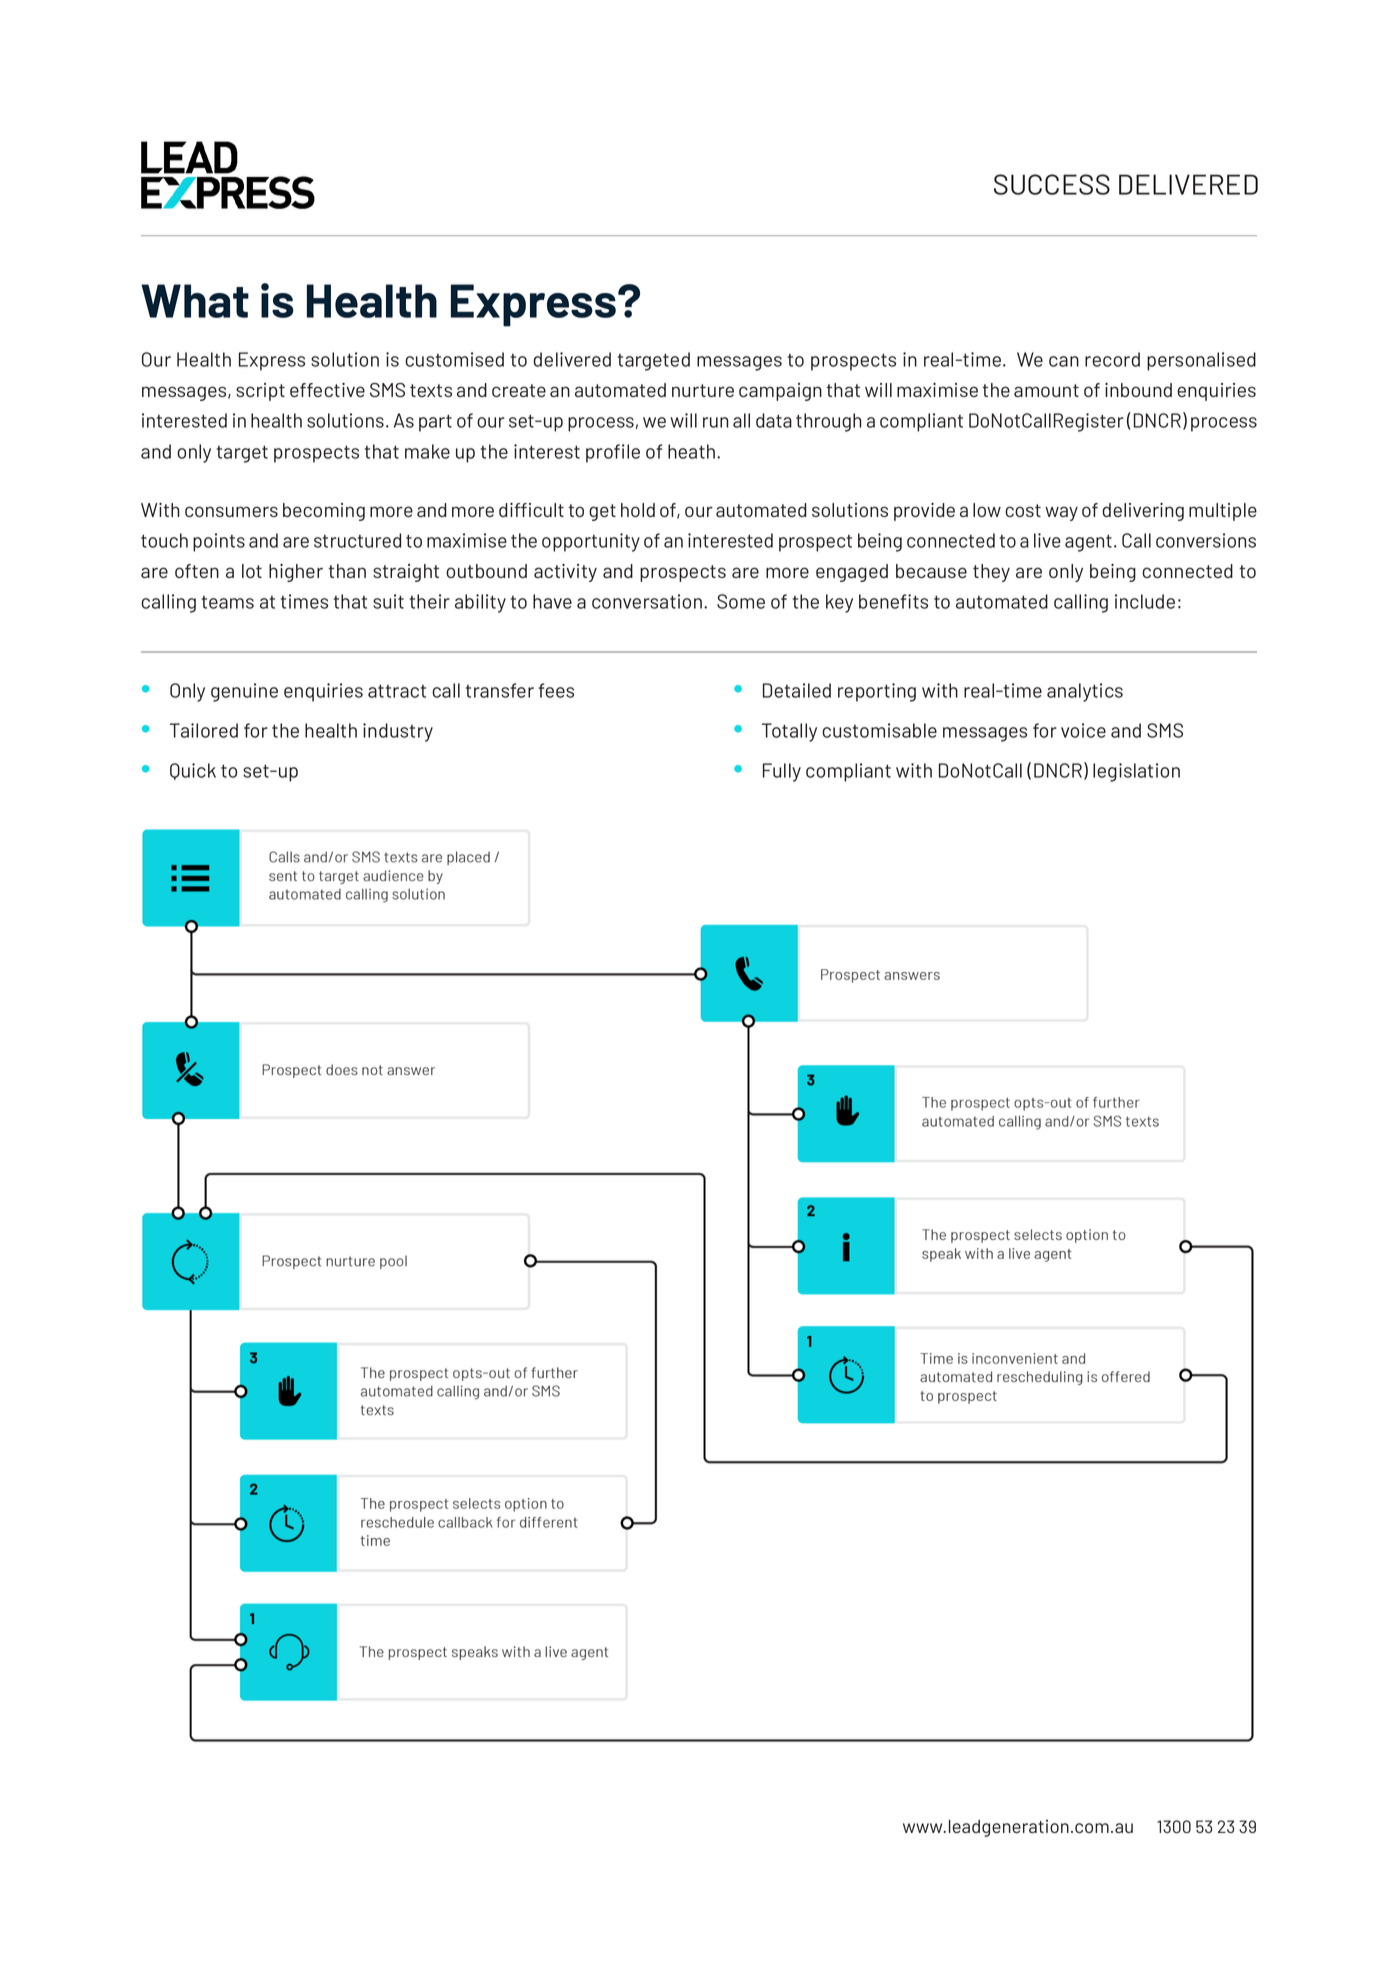  What do you see at coordinates (324, 512) in the screenshot?
I see `becoming` at bounding box center [324, 512].
